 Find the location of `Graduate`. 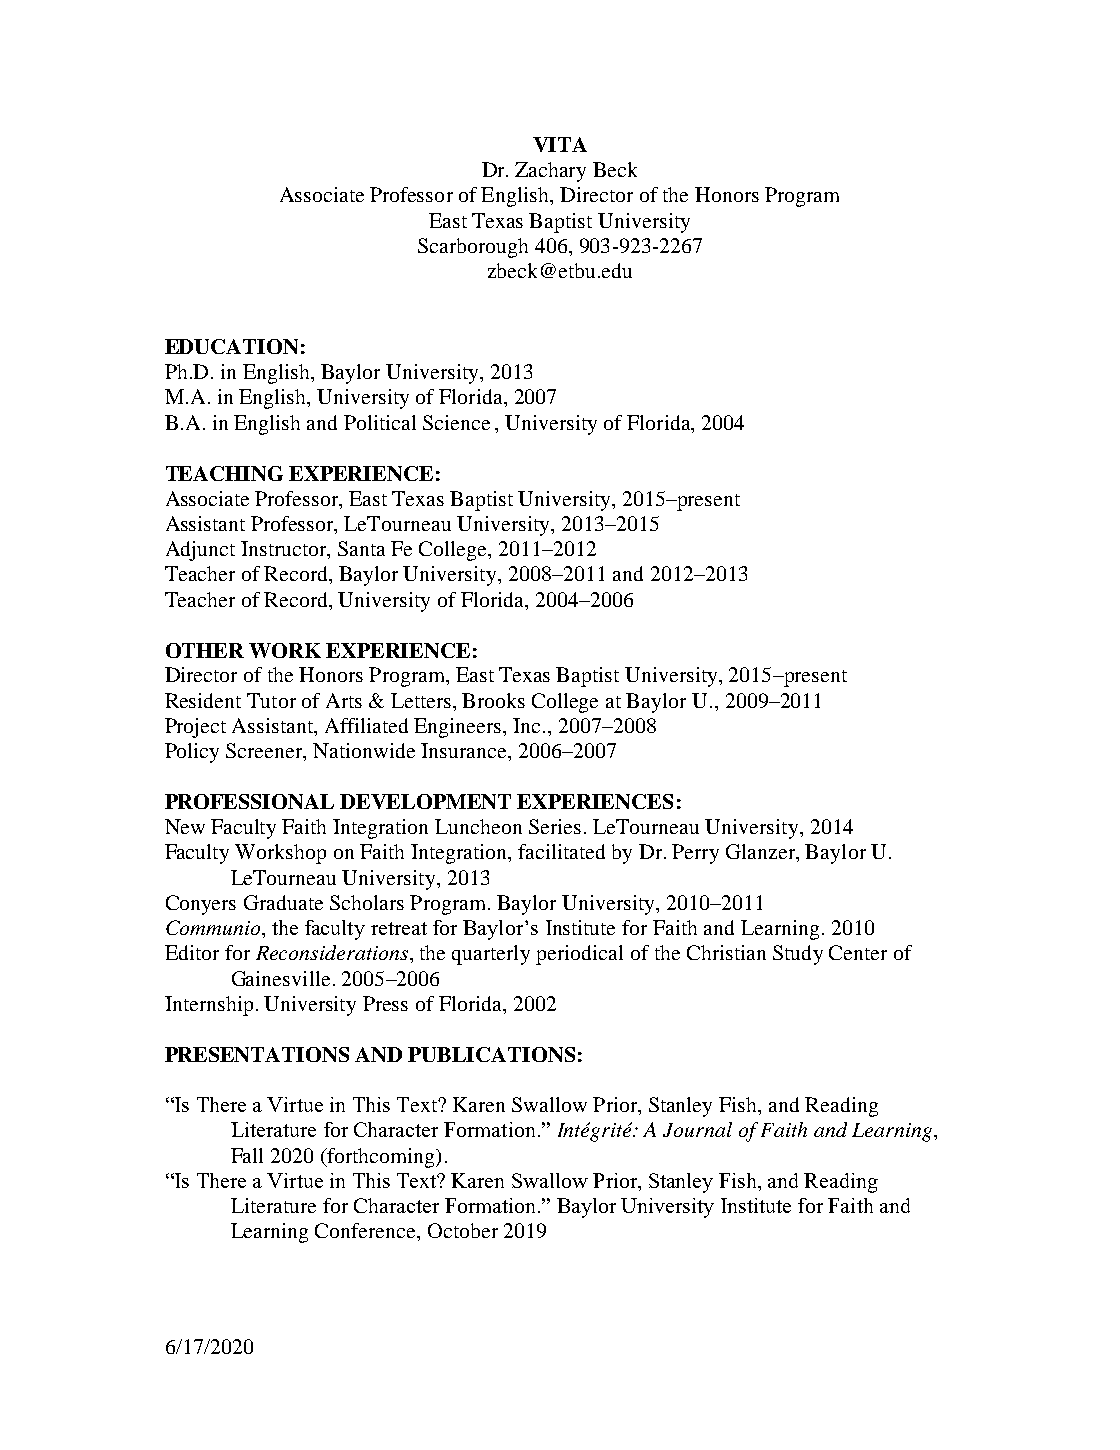

Graduate is located at coordinates (283, 902).
